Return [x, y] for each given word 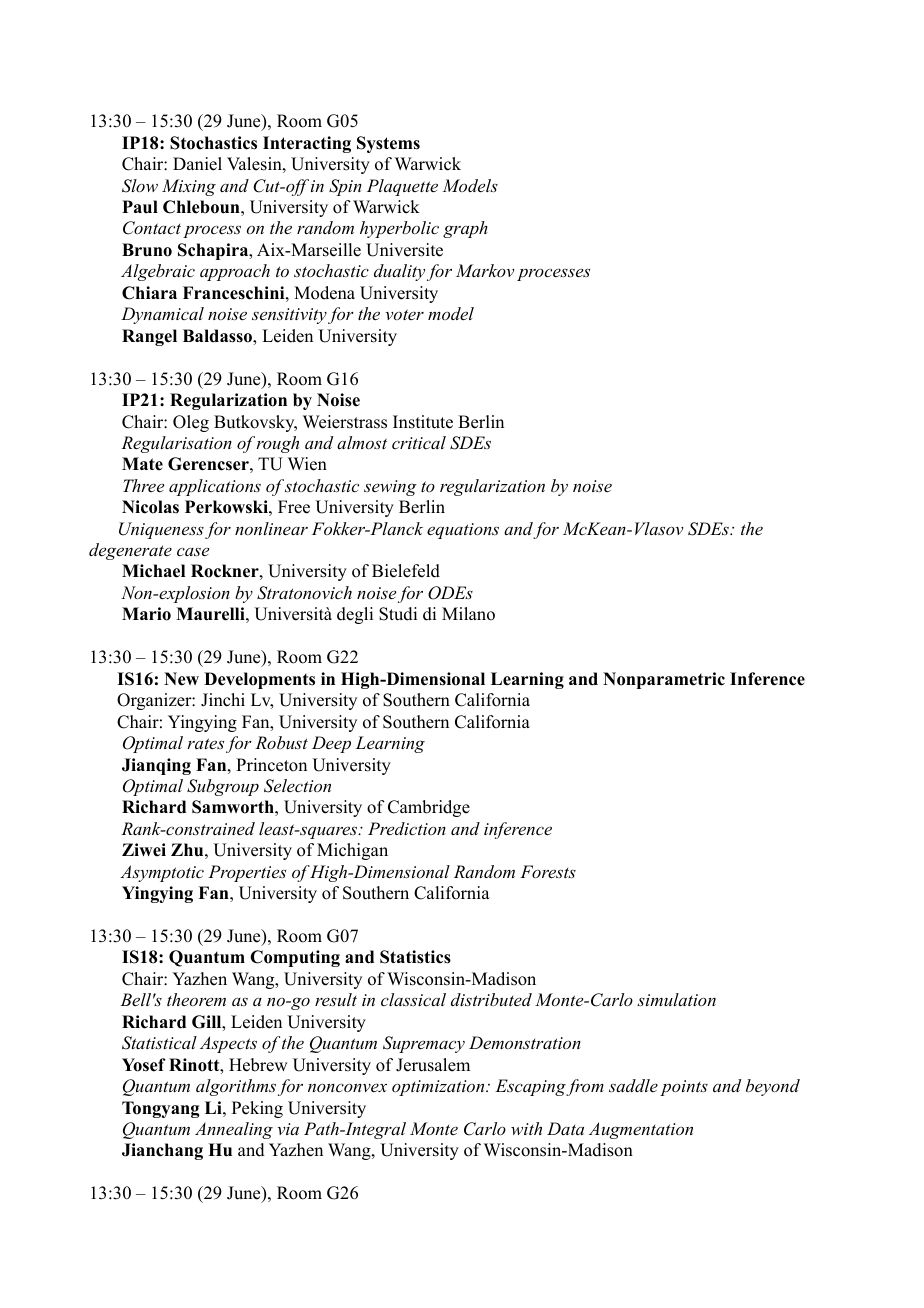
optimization [439, 1088]
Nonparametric [664, 680]
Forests [548, 871]
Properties [247, 873]
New [181, 679]
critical [419, 442]
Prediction [407, 828]
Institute [423, 422]
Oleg [191, 423]
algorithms [236, 1087]
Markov [485, 270]
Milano [468, 614]
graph [465, 229]
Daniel [197, 164]
